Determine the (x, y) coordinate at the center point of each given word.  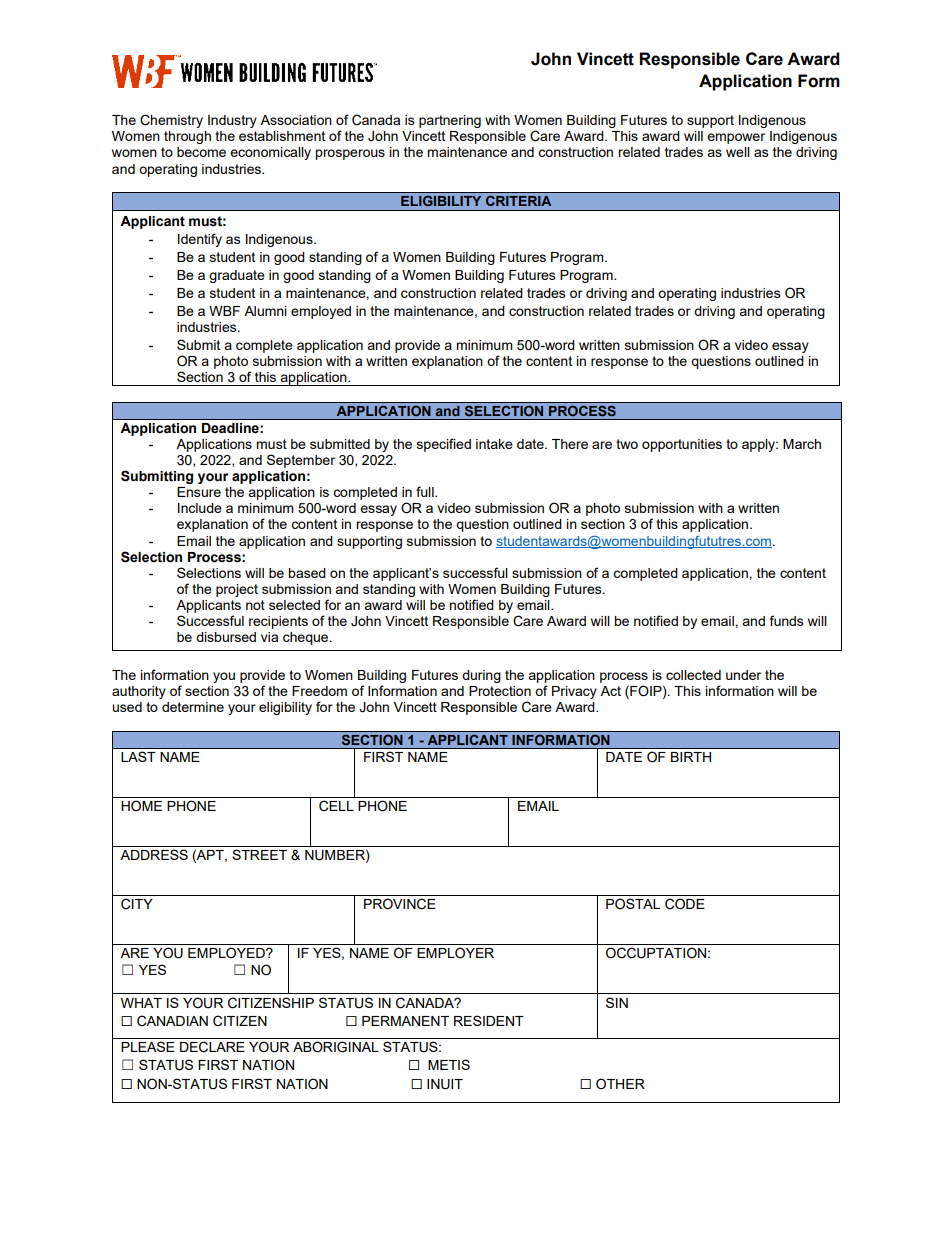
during (481, 676)
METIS (449, 1064)
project (237, 590)
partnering (450, 121)
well (738, 152)
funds (787, 620)
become (201, 152)
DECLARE (212, 1047)
